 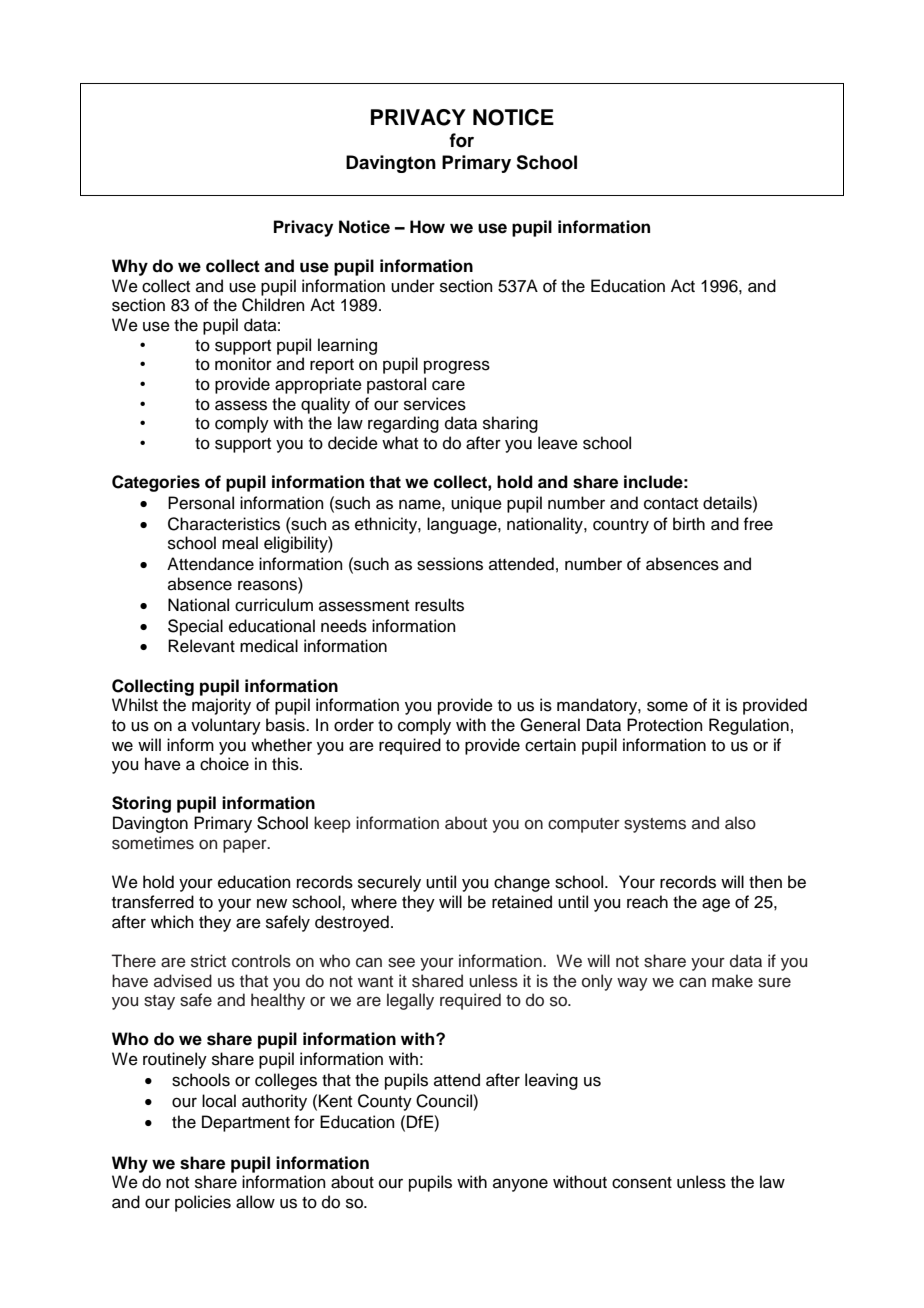 I want to click on How, so click(x=427, y=227).
